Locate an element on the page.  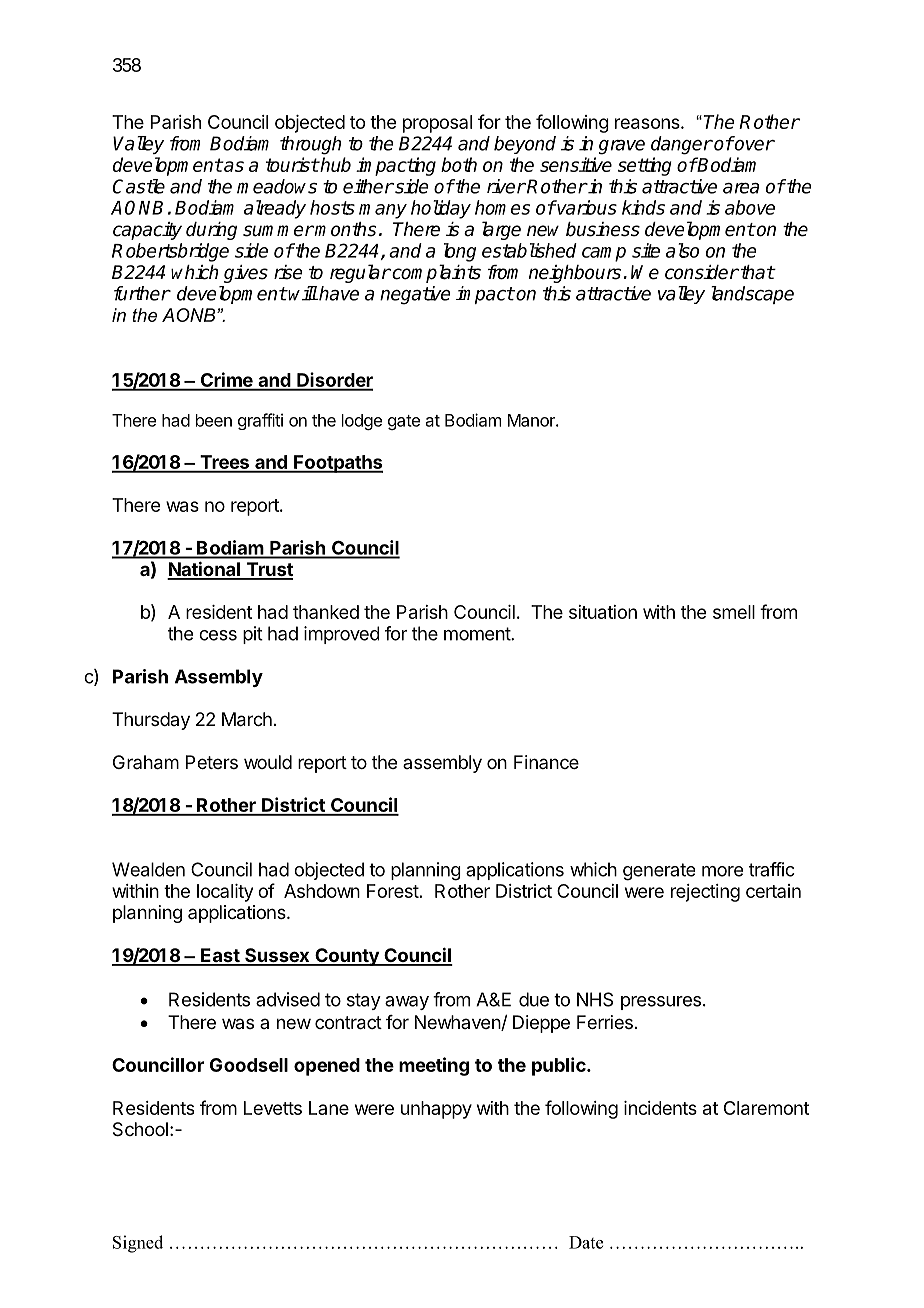
away is located at coordinates (407, 1003).
